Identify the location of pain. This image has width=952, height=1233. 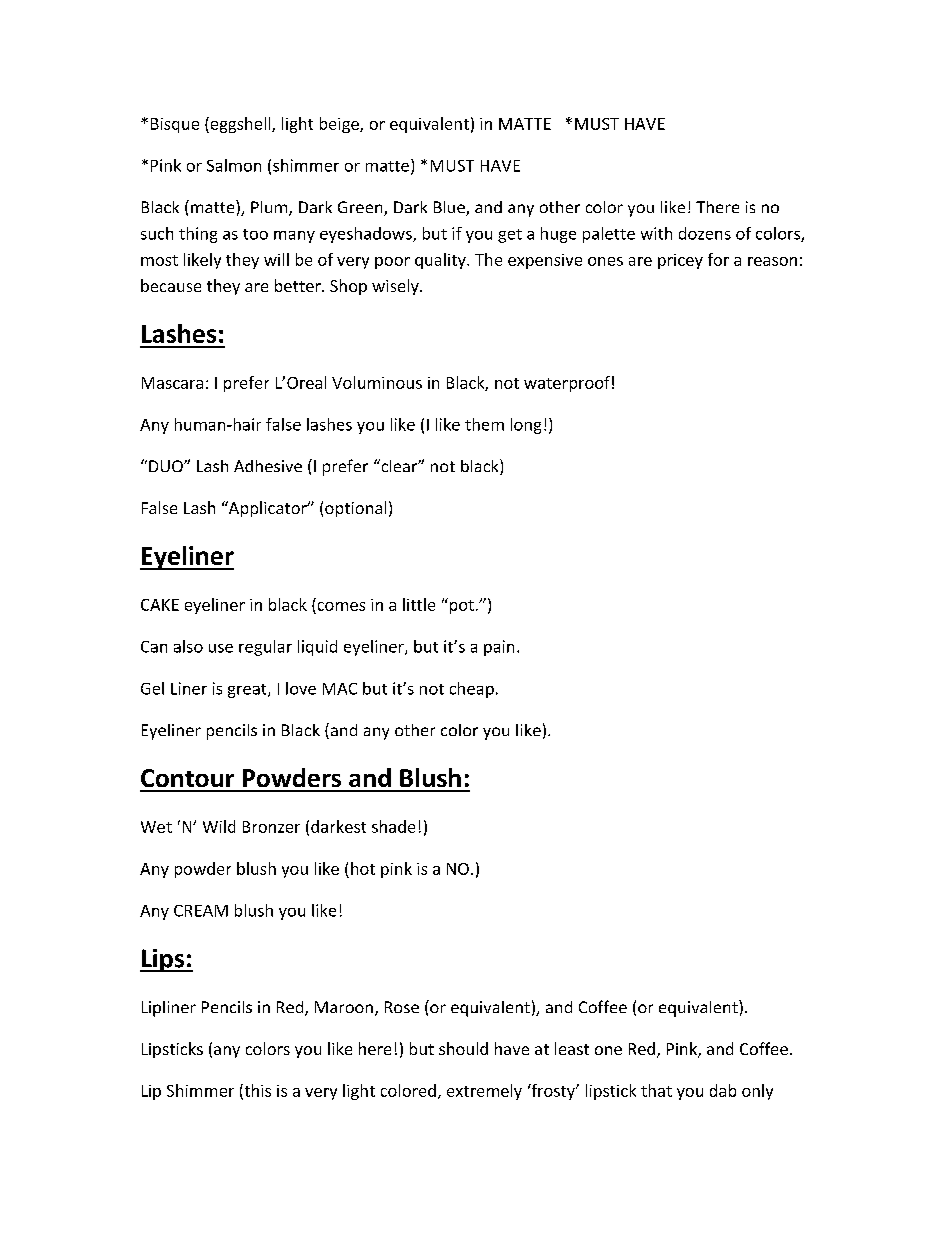
(499, 648).
